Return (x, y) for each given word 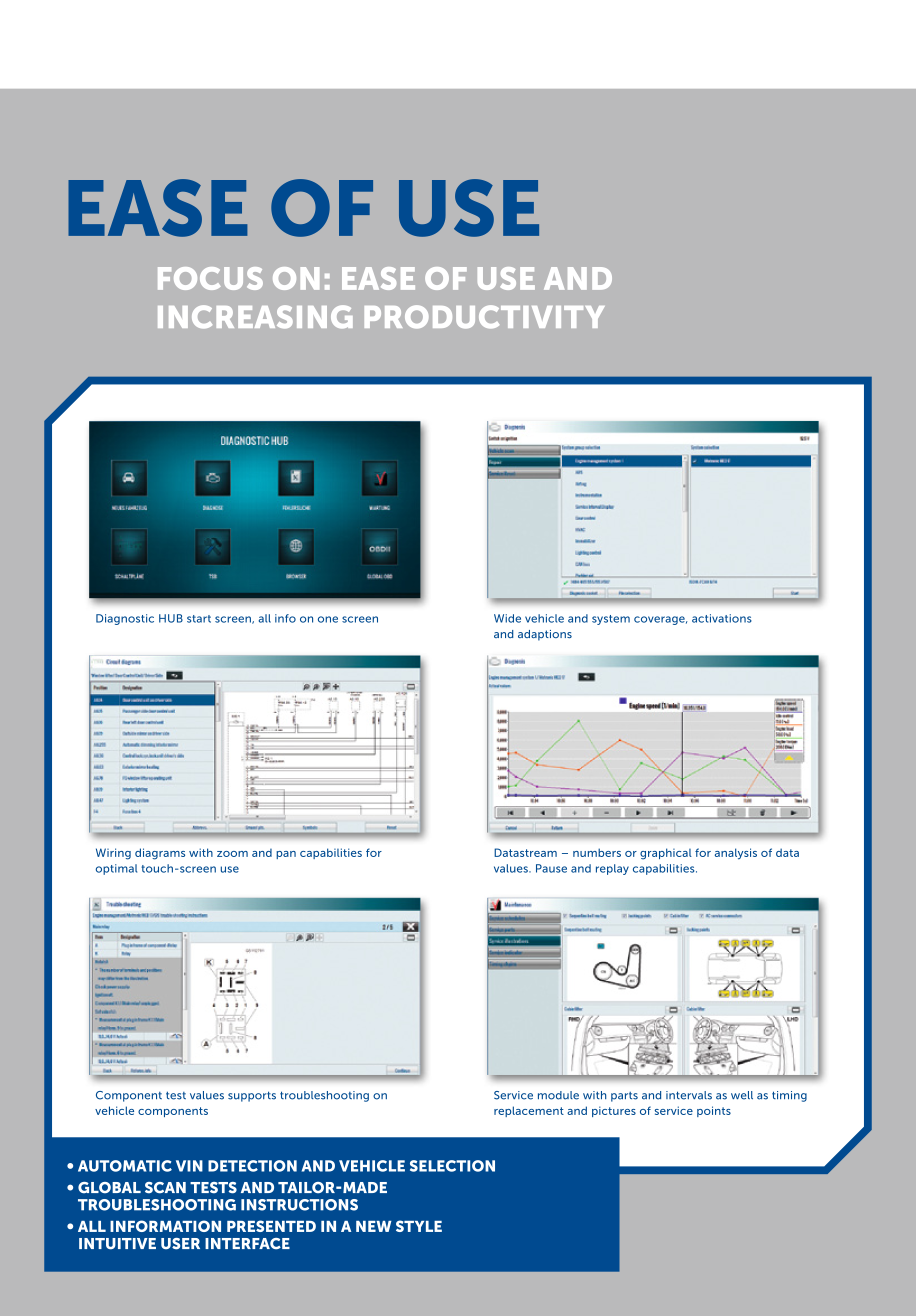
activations (722, 618)
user (180, 1244)
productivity (485, 317)
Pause (551, 868)
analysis (736, 854)
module (558, 1095)
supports (252, 1096)
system (611, 620)
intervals (689, 1095)
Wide (507, 618)
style (419, 1226)
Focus (210, 278)
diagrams (160, 854)
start (199, 619)
